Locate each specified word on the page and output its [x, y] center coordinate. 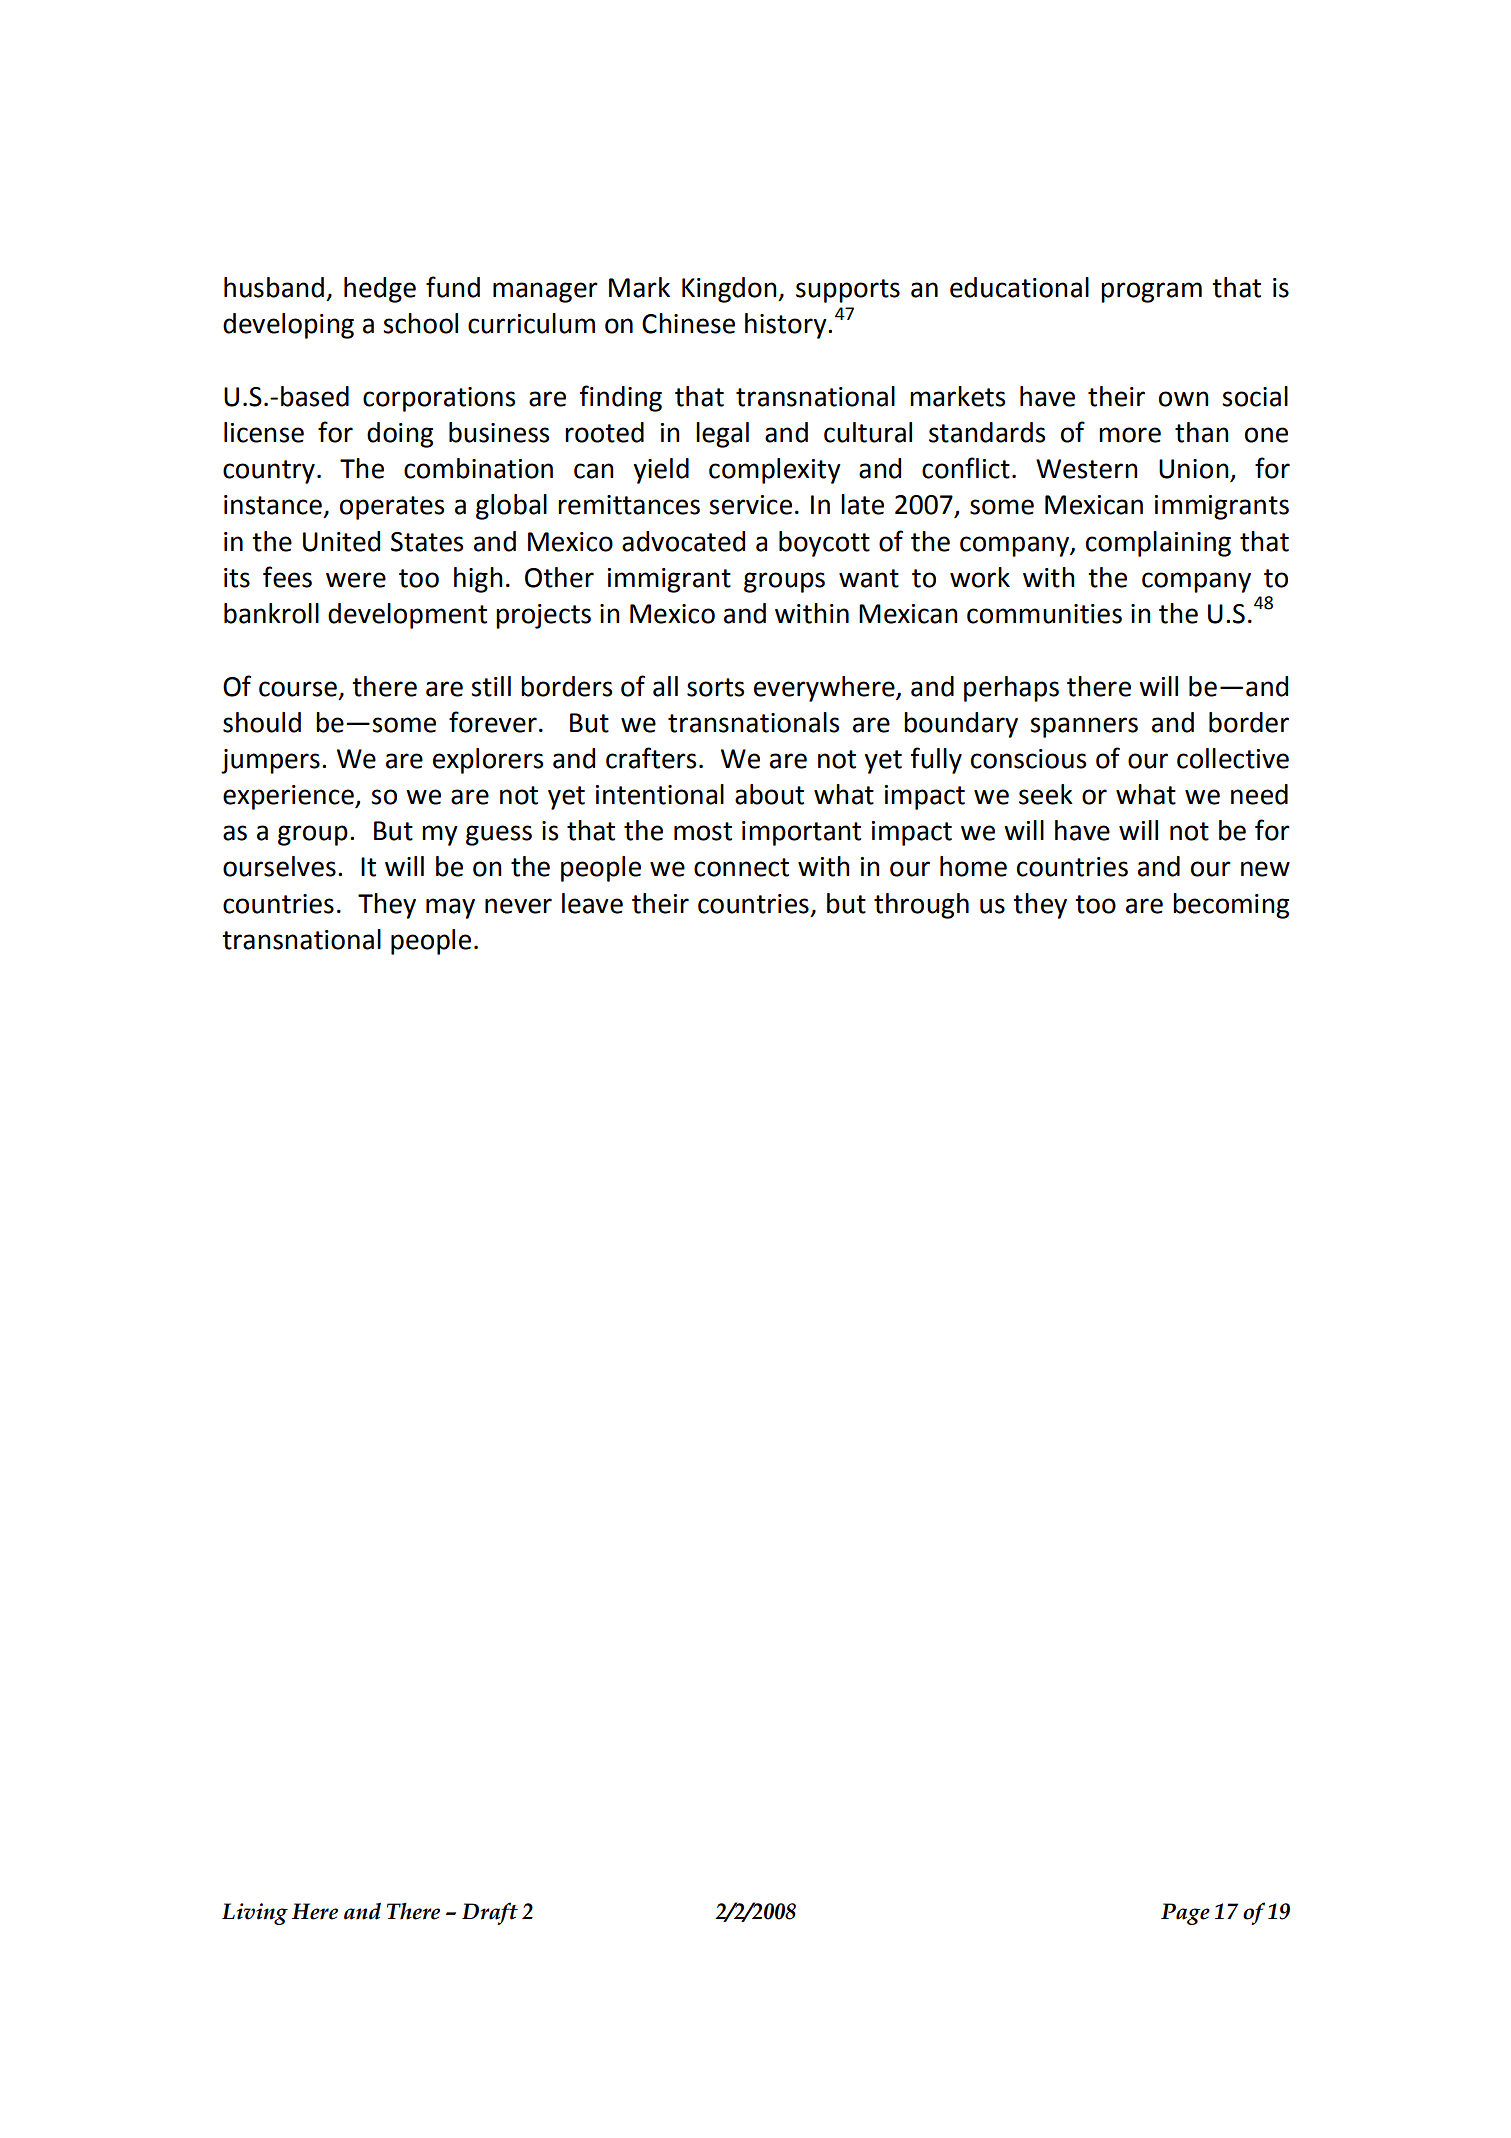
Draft [490, 1913]
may [450, 908]
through [921, 906]
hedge [380, 290]
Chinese [688, 323]
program [1151, 292]
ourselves [279, 866]
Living [255, 1914]
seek [1046, 794]
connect [741, 867]
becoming [1231, 906]
